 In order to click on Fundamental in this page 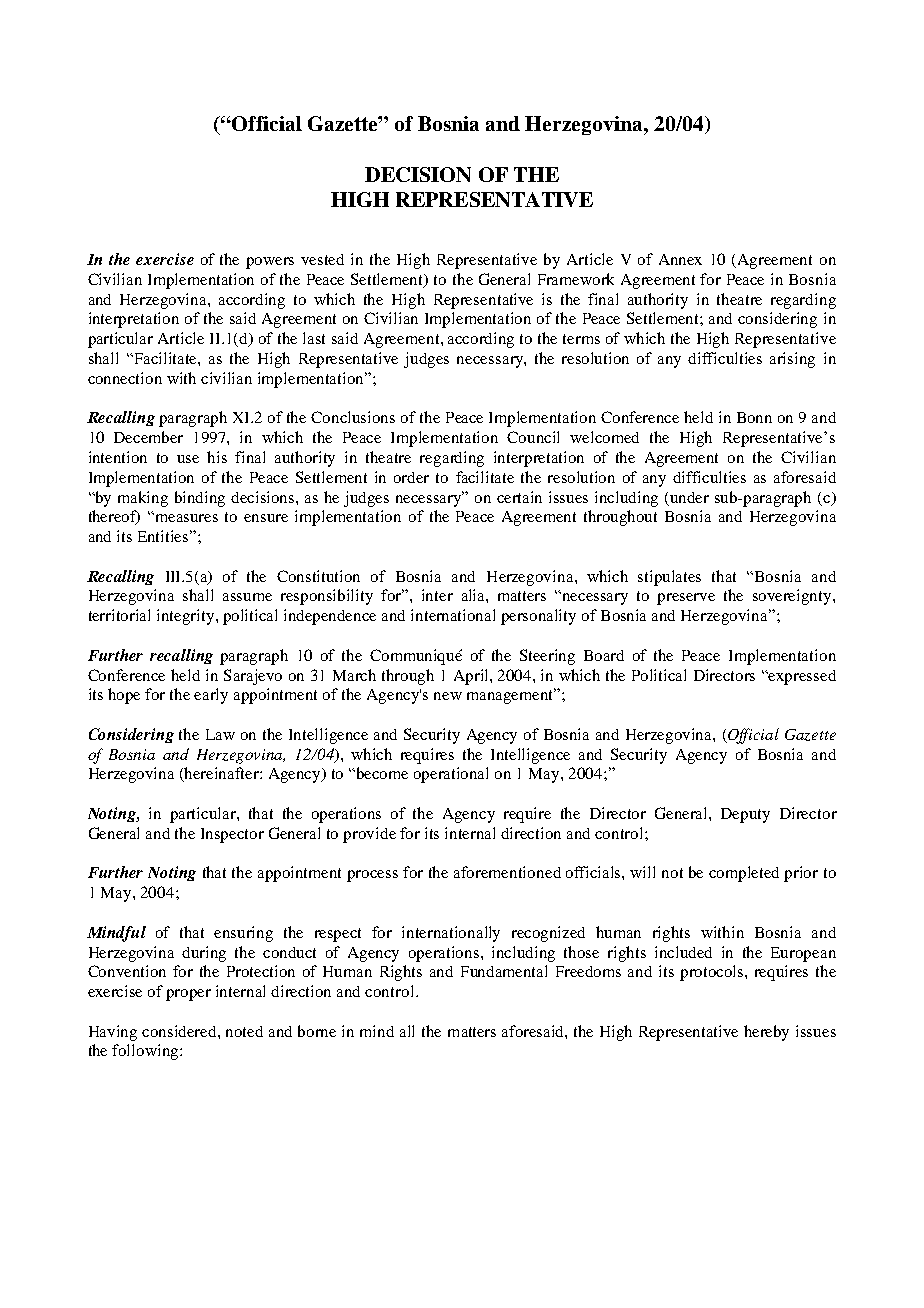, I will do `click(504, 971)`.
